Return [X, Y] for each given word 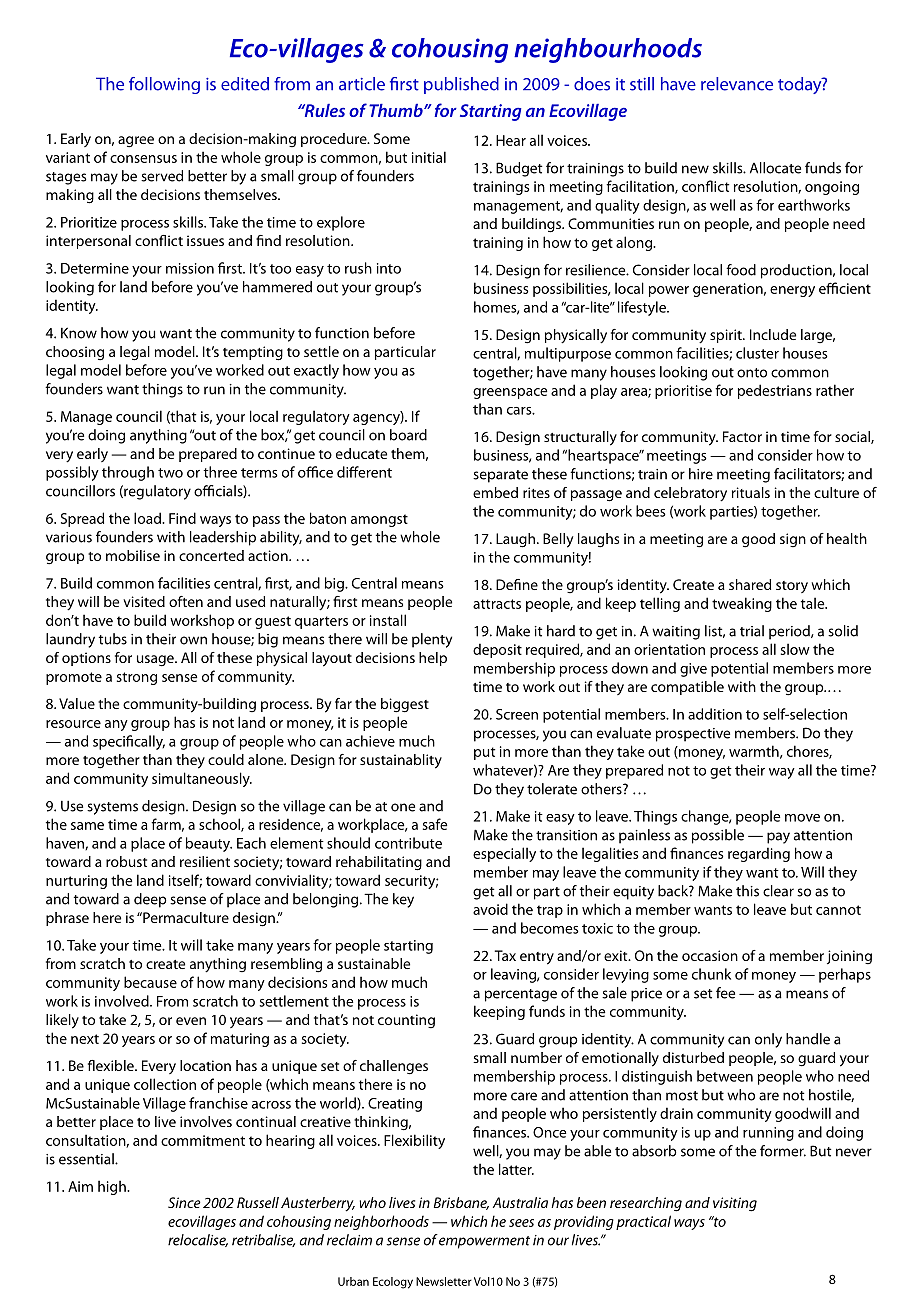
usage [156, 661]
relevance [737, 84]
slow [795, 649]
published [461, 85]
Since [184, 1202]
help [433, 659]
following [164, 85]
